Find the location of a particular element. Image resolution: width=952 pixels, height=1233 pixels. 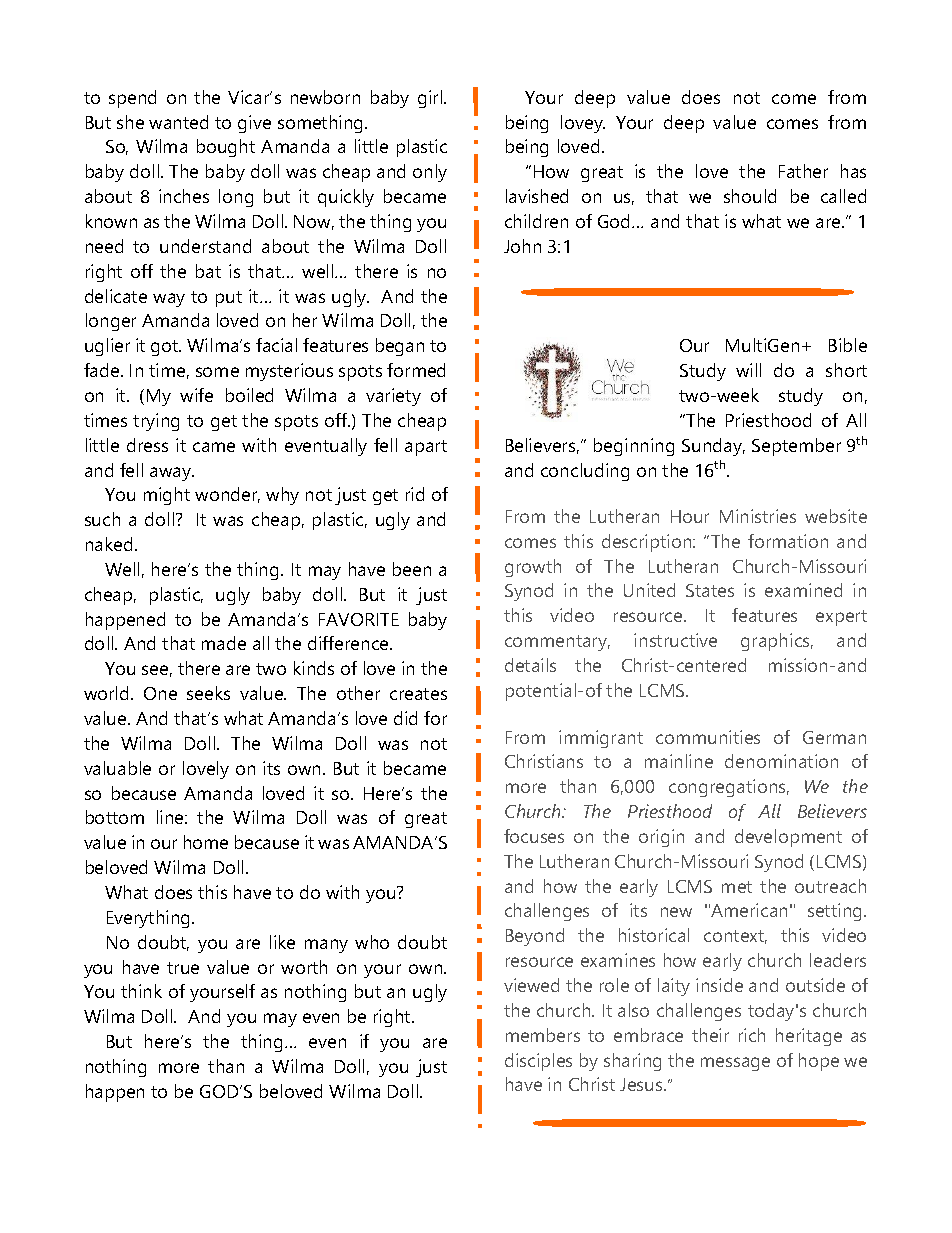

naked is located at coordinates (109, 544).
